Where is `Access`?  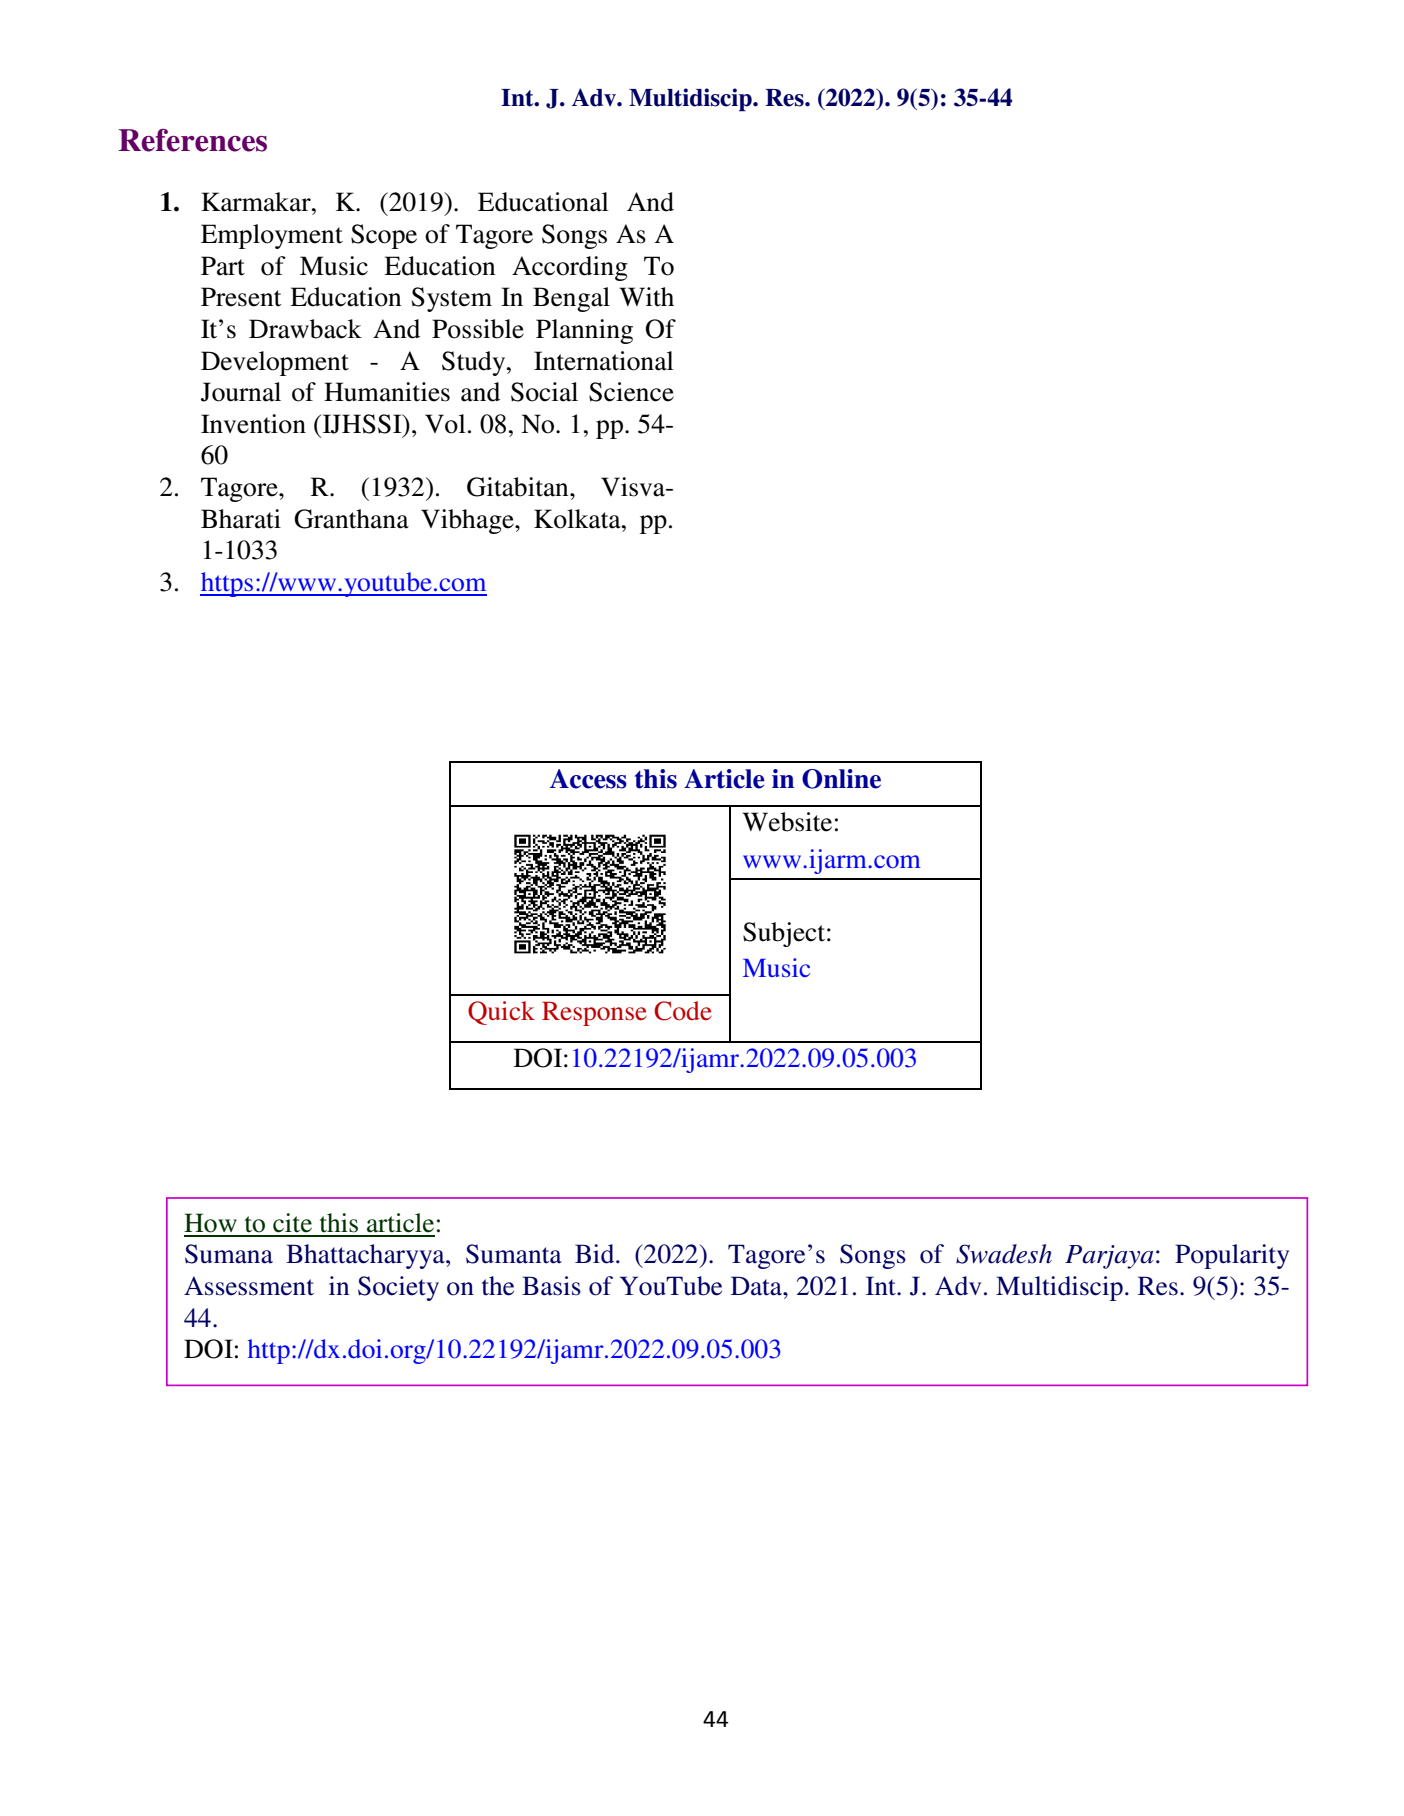
Access is located at coordinates (588, 779).
